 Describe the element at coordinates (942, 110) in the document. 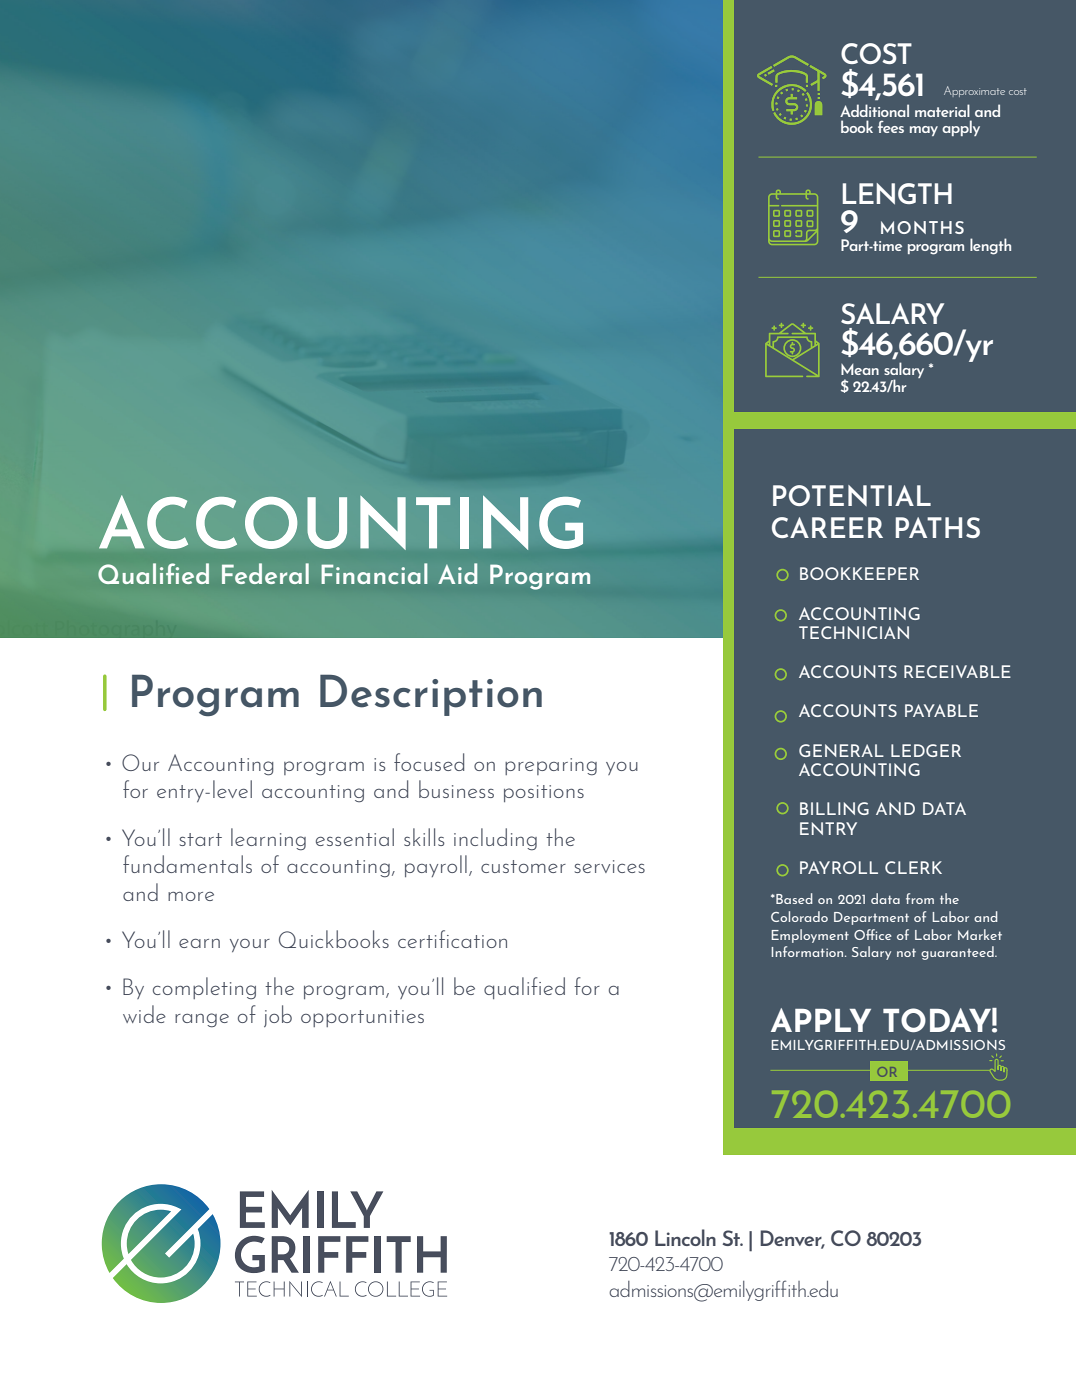

I see `material` at that location.
